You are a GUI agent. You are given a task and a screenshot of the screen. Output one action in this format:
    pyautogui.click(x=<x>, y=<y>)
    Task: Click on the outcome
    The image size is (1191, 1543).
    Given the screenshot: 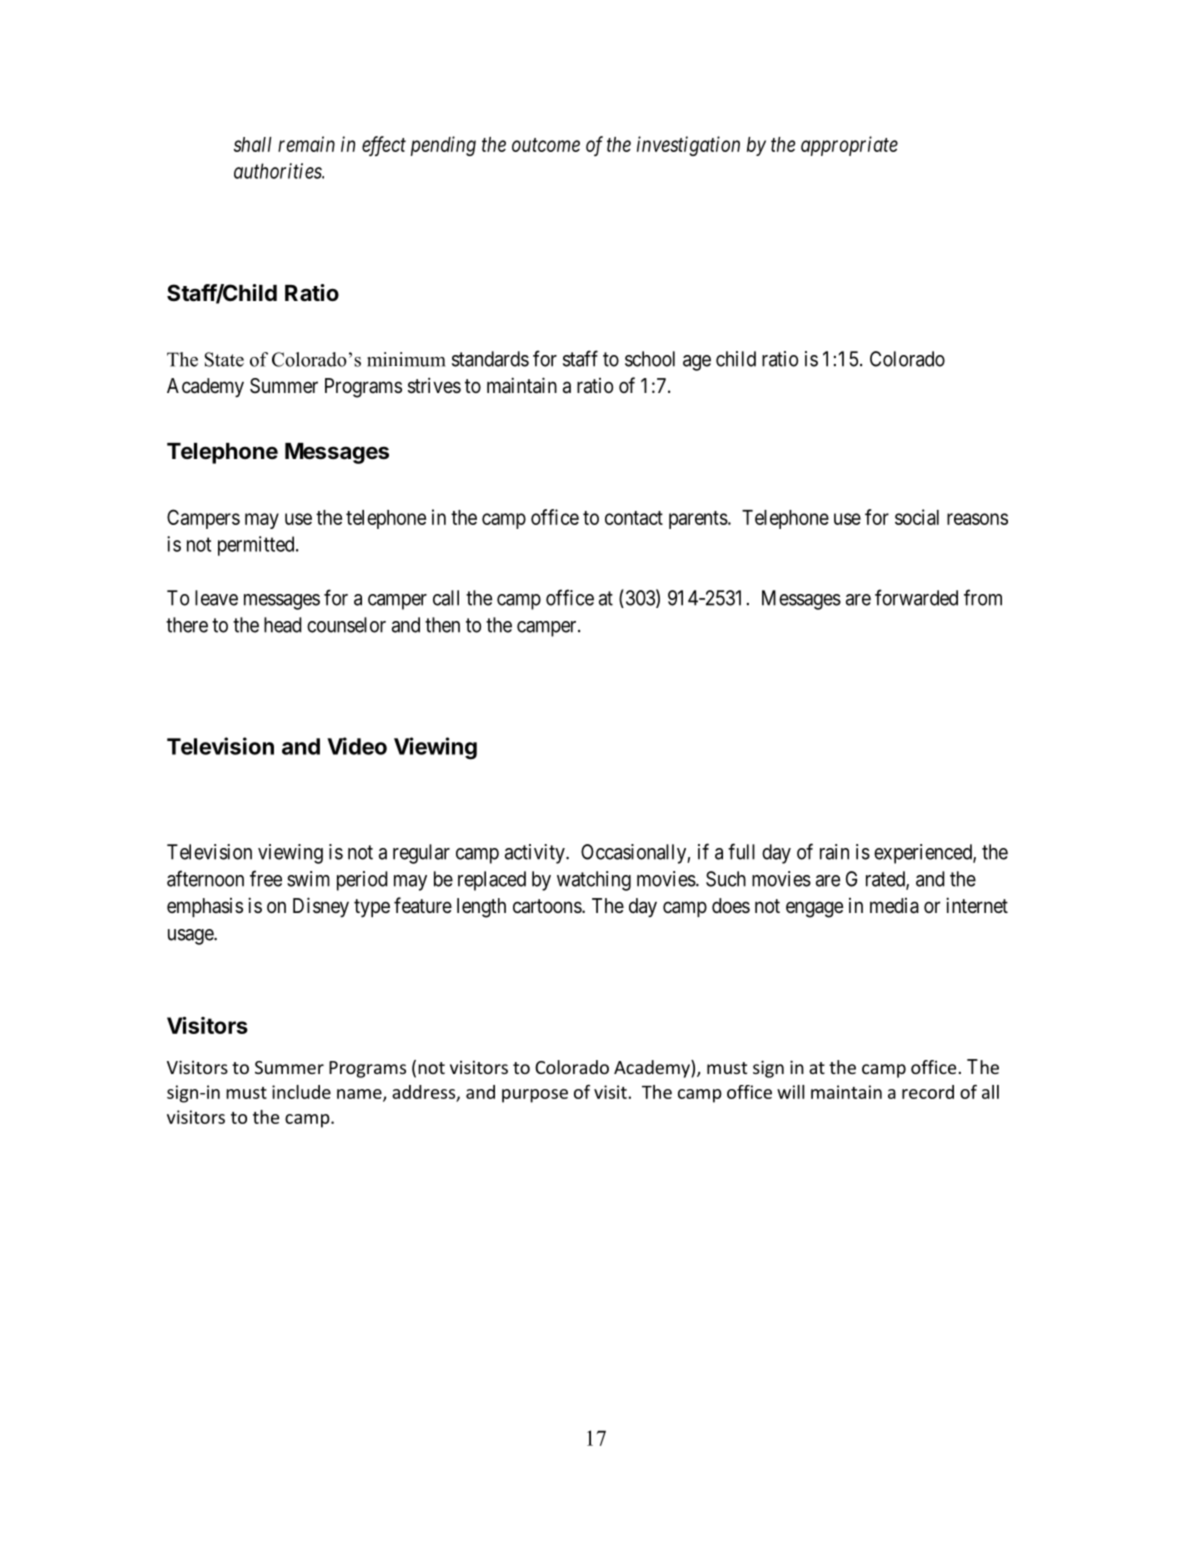 What is the action you would take?
    pyautogui.click(x=546, y=145)
